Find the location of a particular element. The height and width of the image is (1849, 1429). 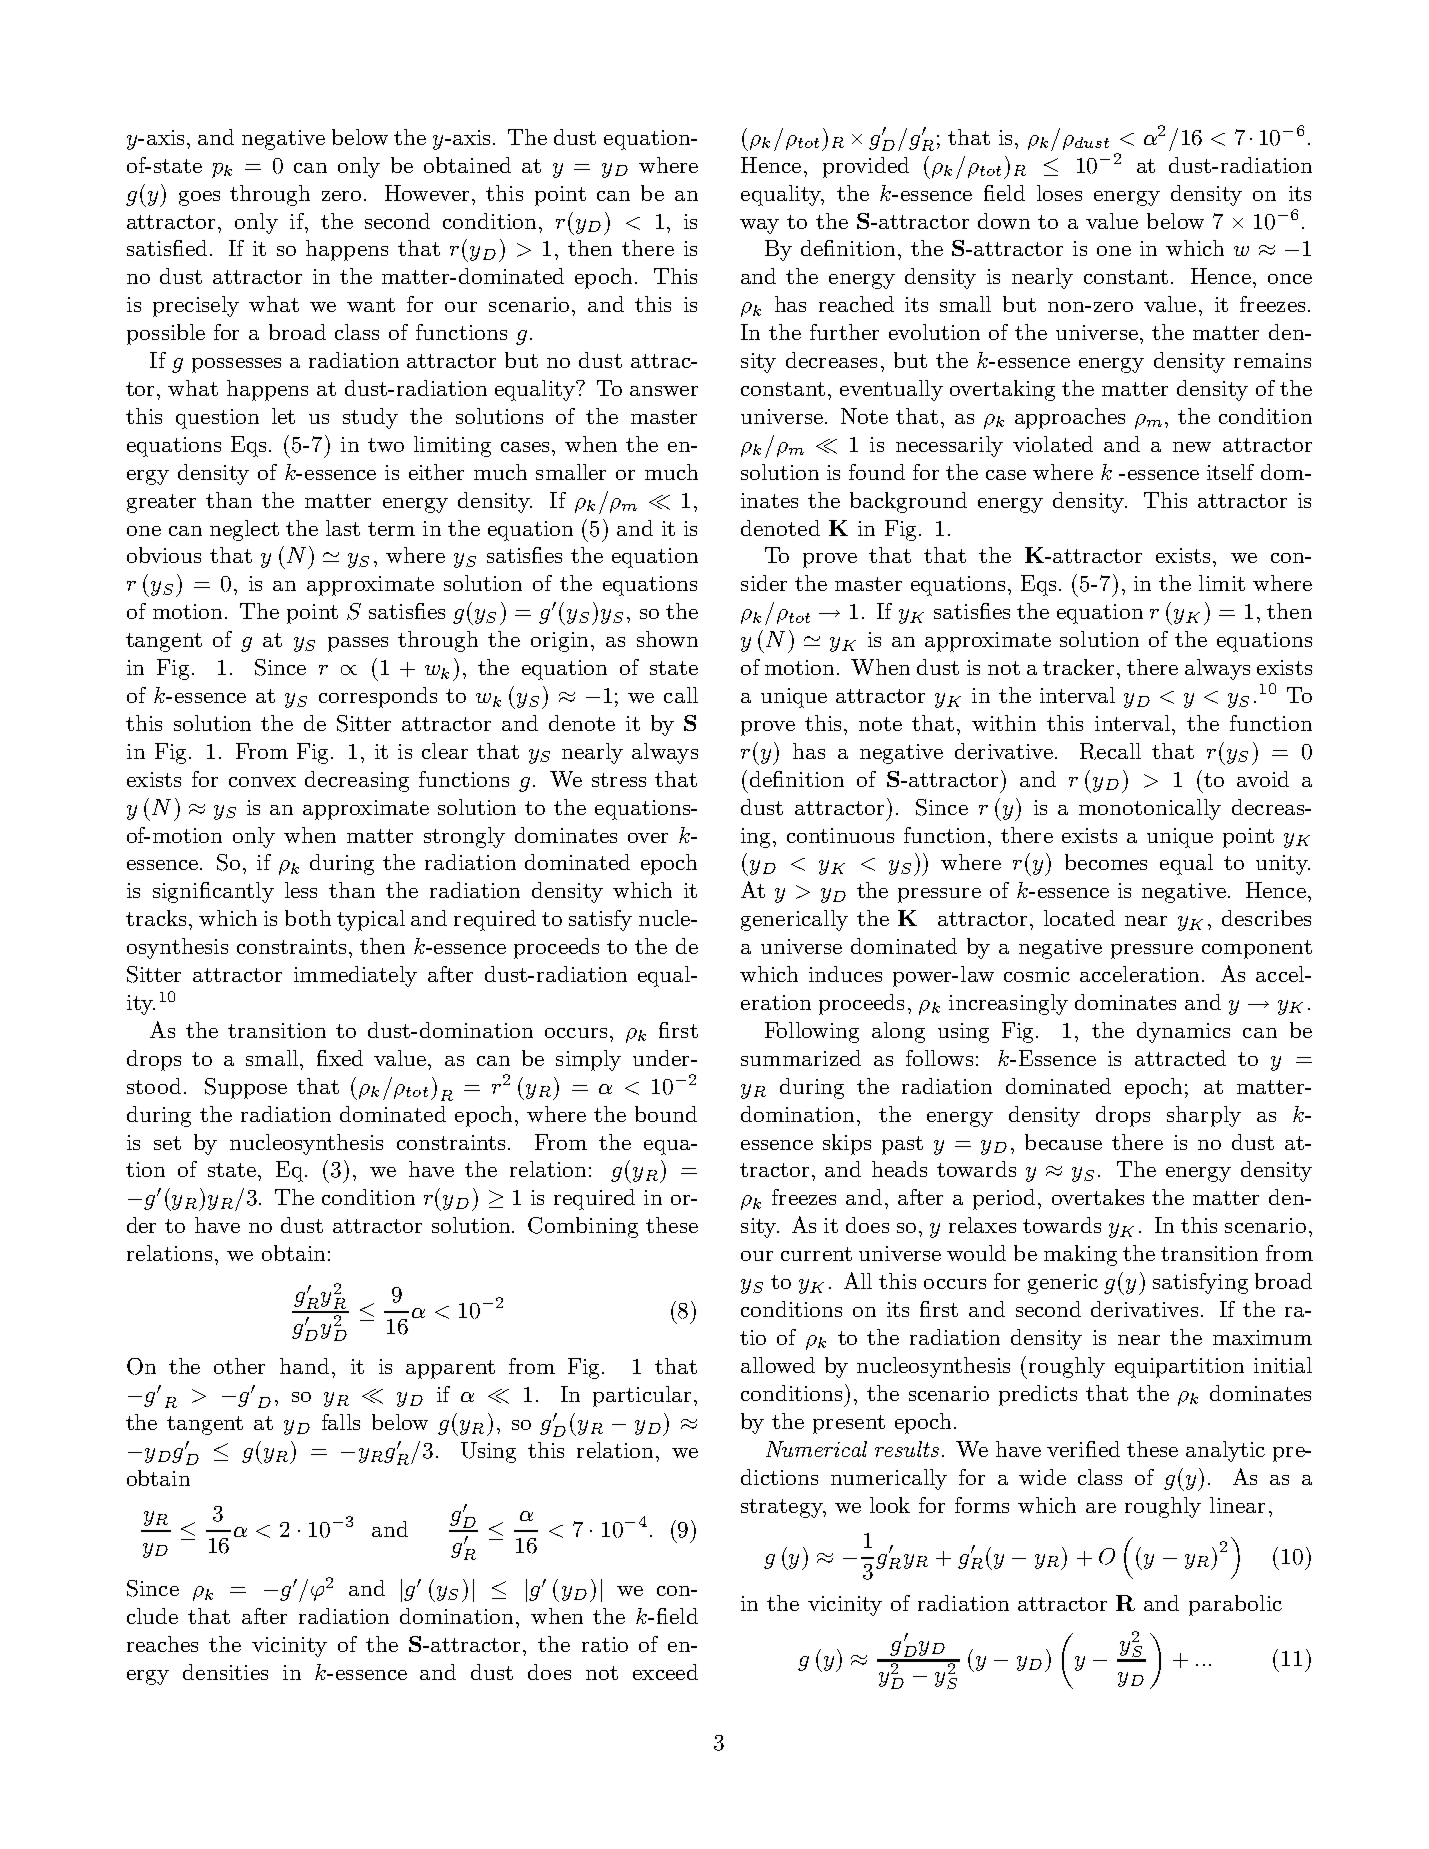

loses is located at coordinates (1059, 193).
